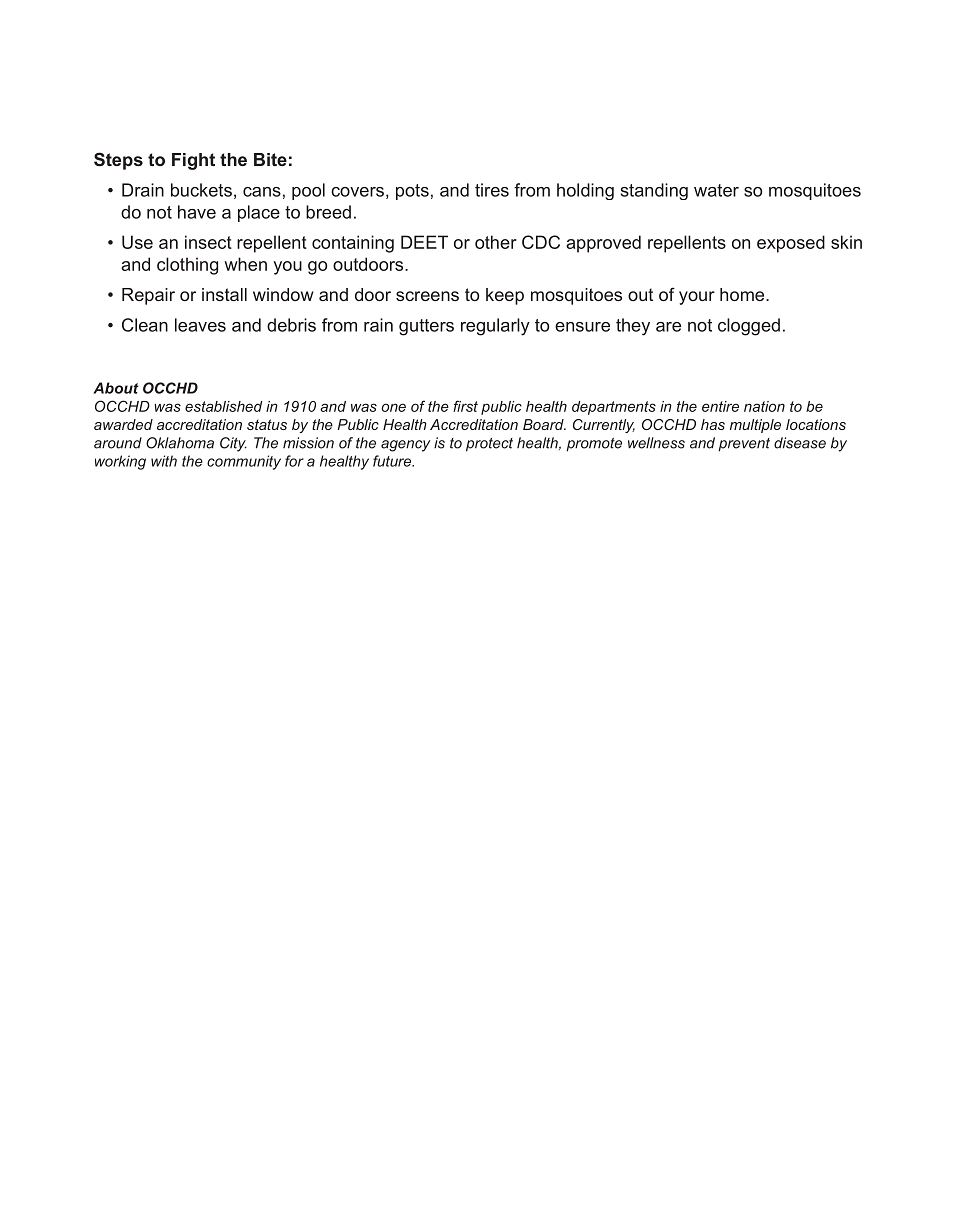 This screenshot has height=1232, width=958. I want to click on clogged, so click(749, 327).
